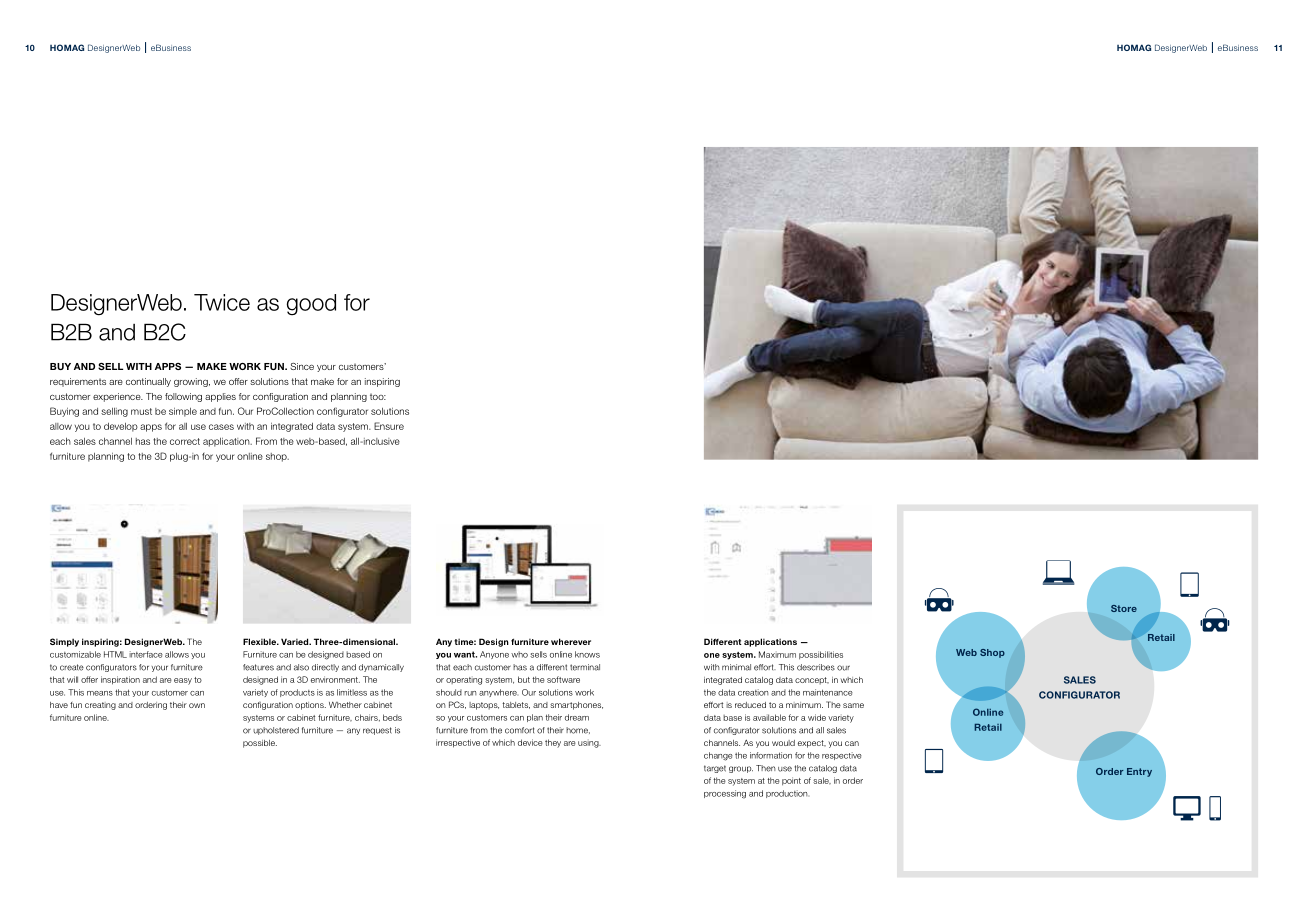 Image resolution: width=1308 pixels, height=924 pixels. Describe the element at coordinates (389, 426) in the document. I see `Ensure` at that location.
